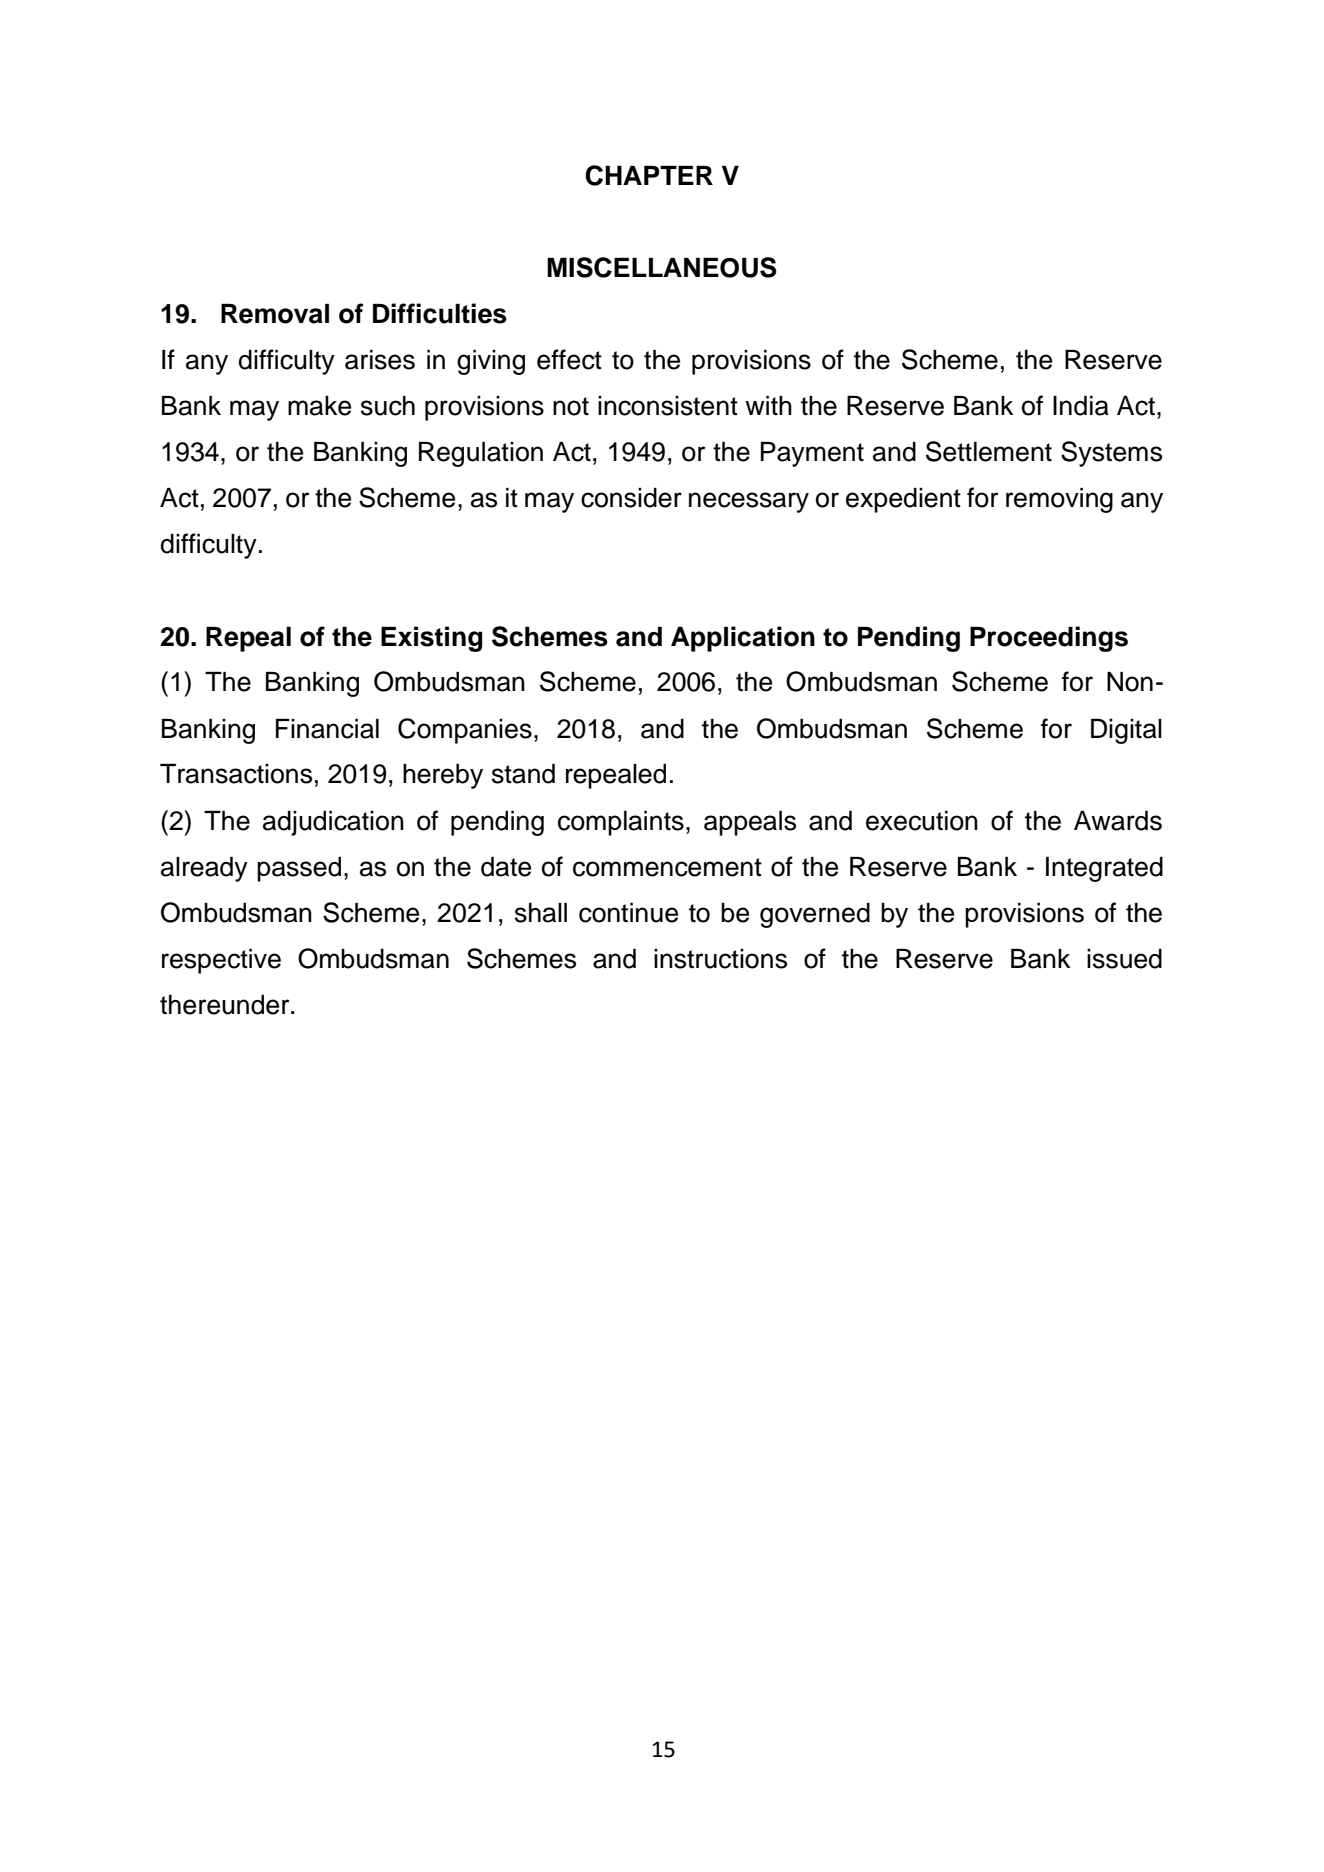  Describe the element at coordinates (1049, 639) in the screenshot. I see `Proceedings` at that location.
